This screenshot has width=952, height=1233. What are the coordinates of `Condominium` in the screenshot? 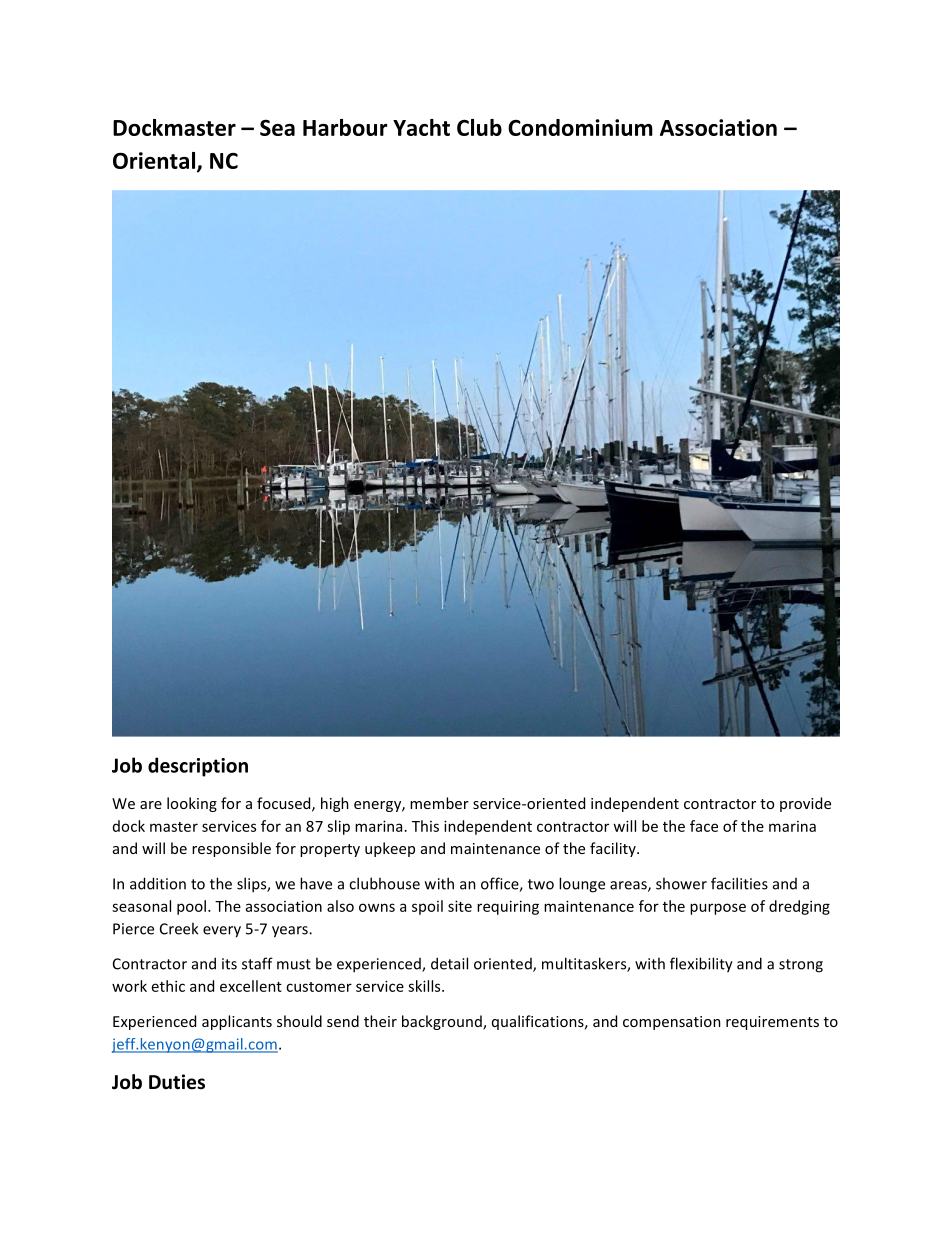 It's located at (580, 127).
